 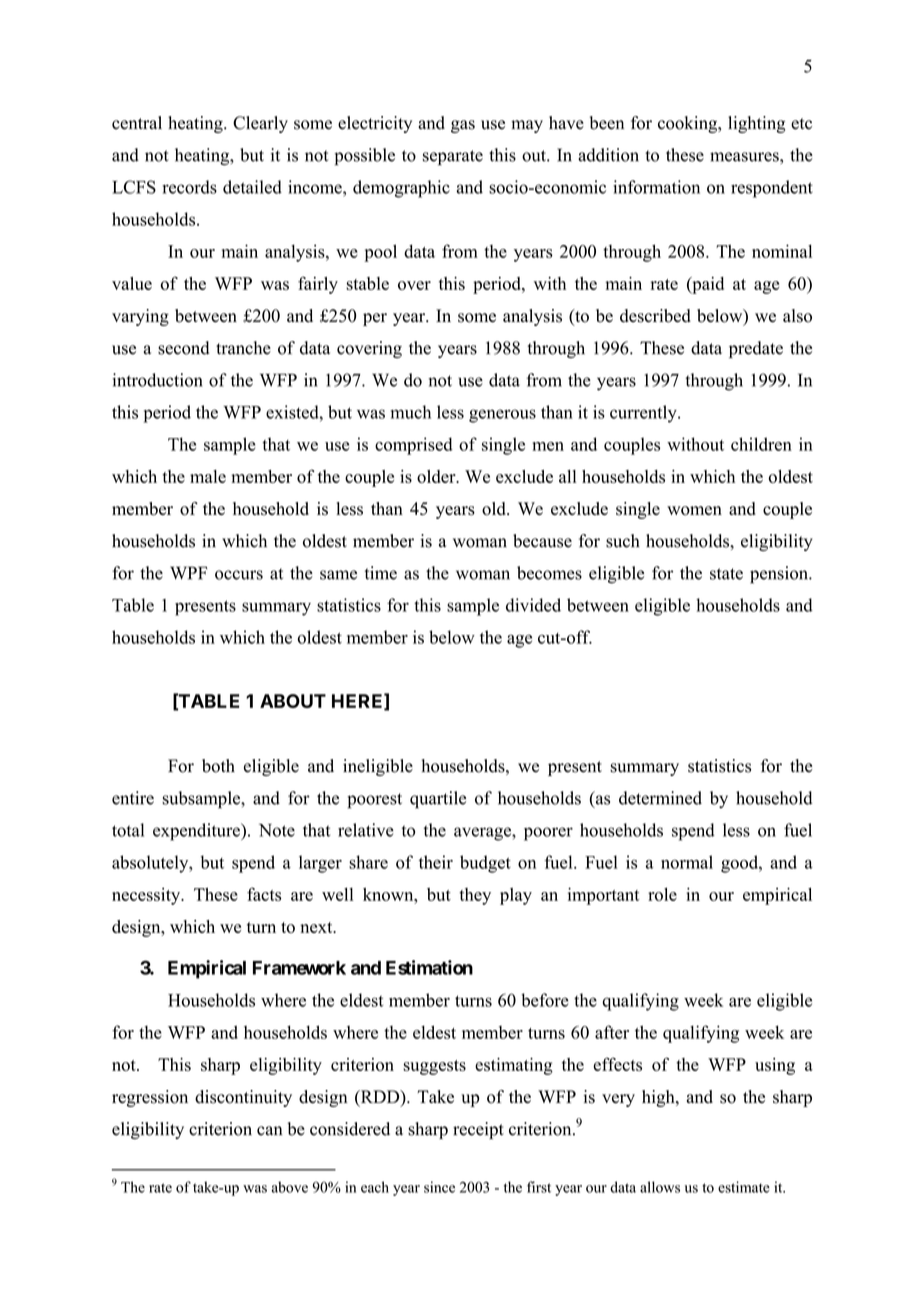 I want to click on introduction, so click(x=157, y=380).
